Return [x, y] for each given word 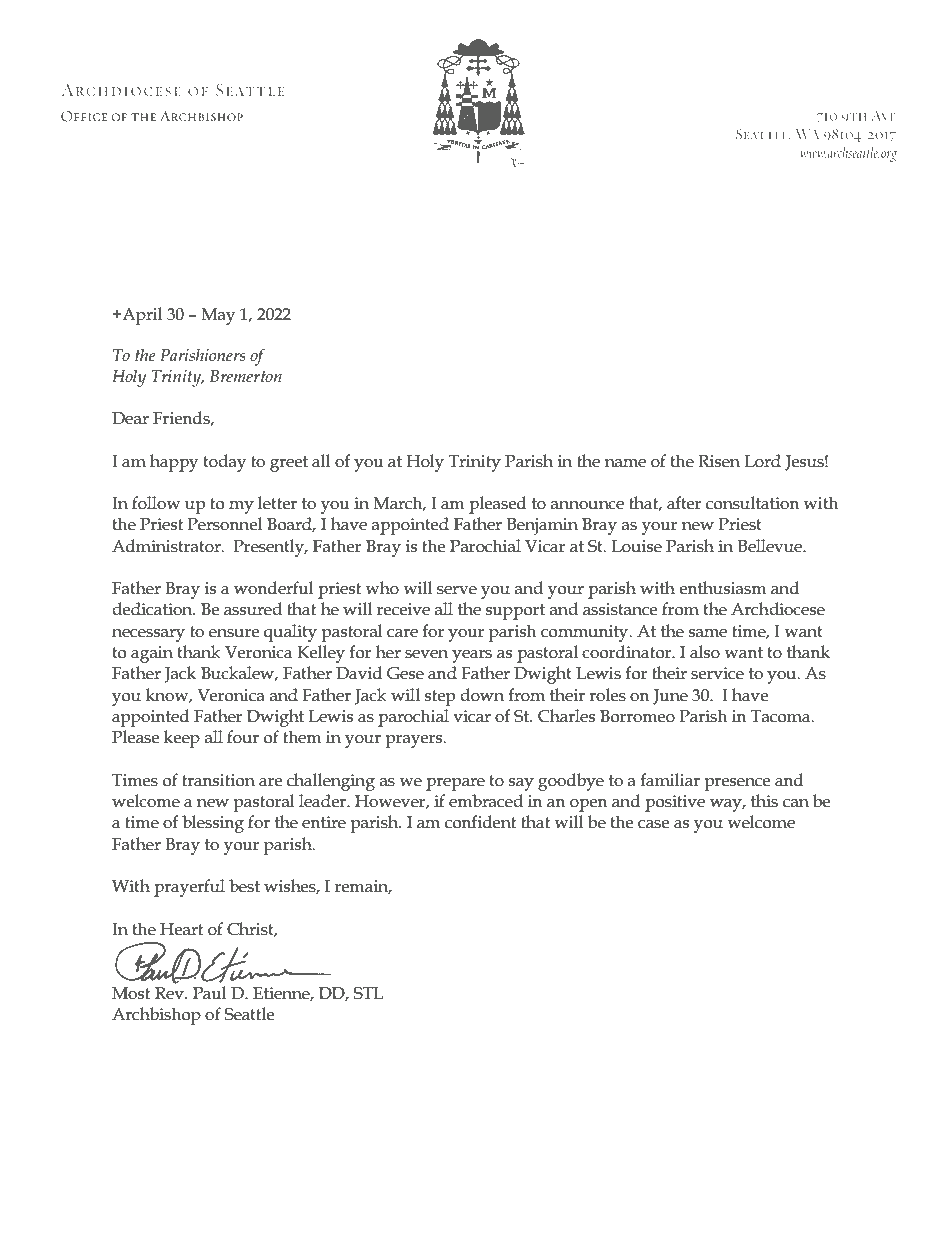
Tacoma [782, 716]
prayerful [189, 888]
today [224, 463]
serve [457, 590]
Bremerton [246, 376]
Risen [719, 461]
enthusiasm [723, 588]
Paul [209, 993]
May [218, 316]
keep [182, 739]
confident [480, 822]
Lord [763, 461]
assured [253, 609]
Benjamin [542, 526]
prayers [415, 741]
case [653, 824]
